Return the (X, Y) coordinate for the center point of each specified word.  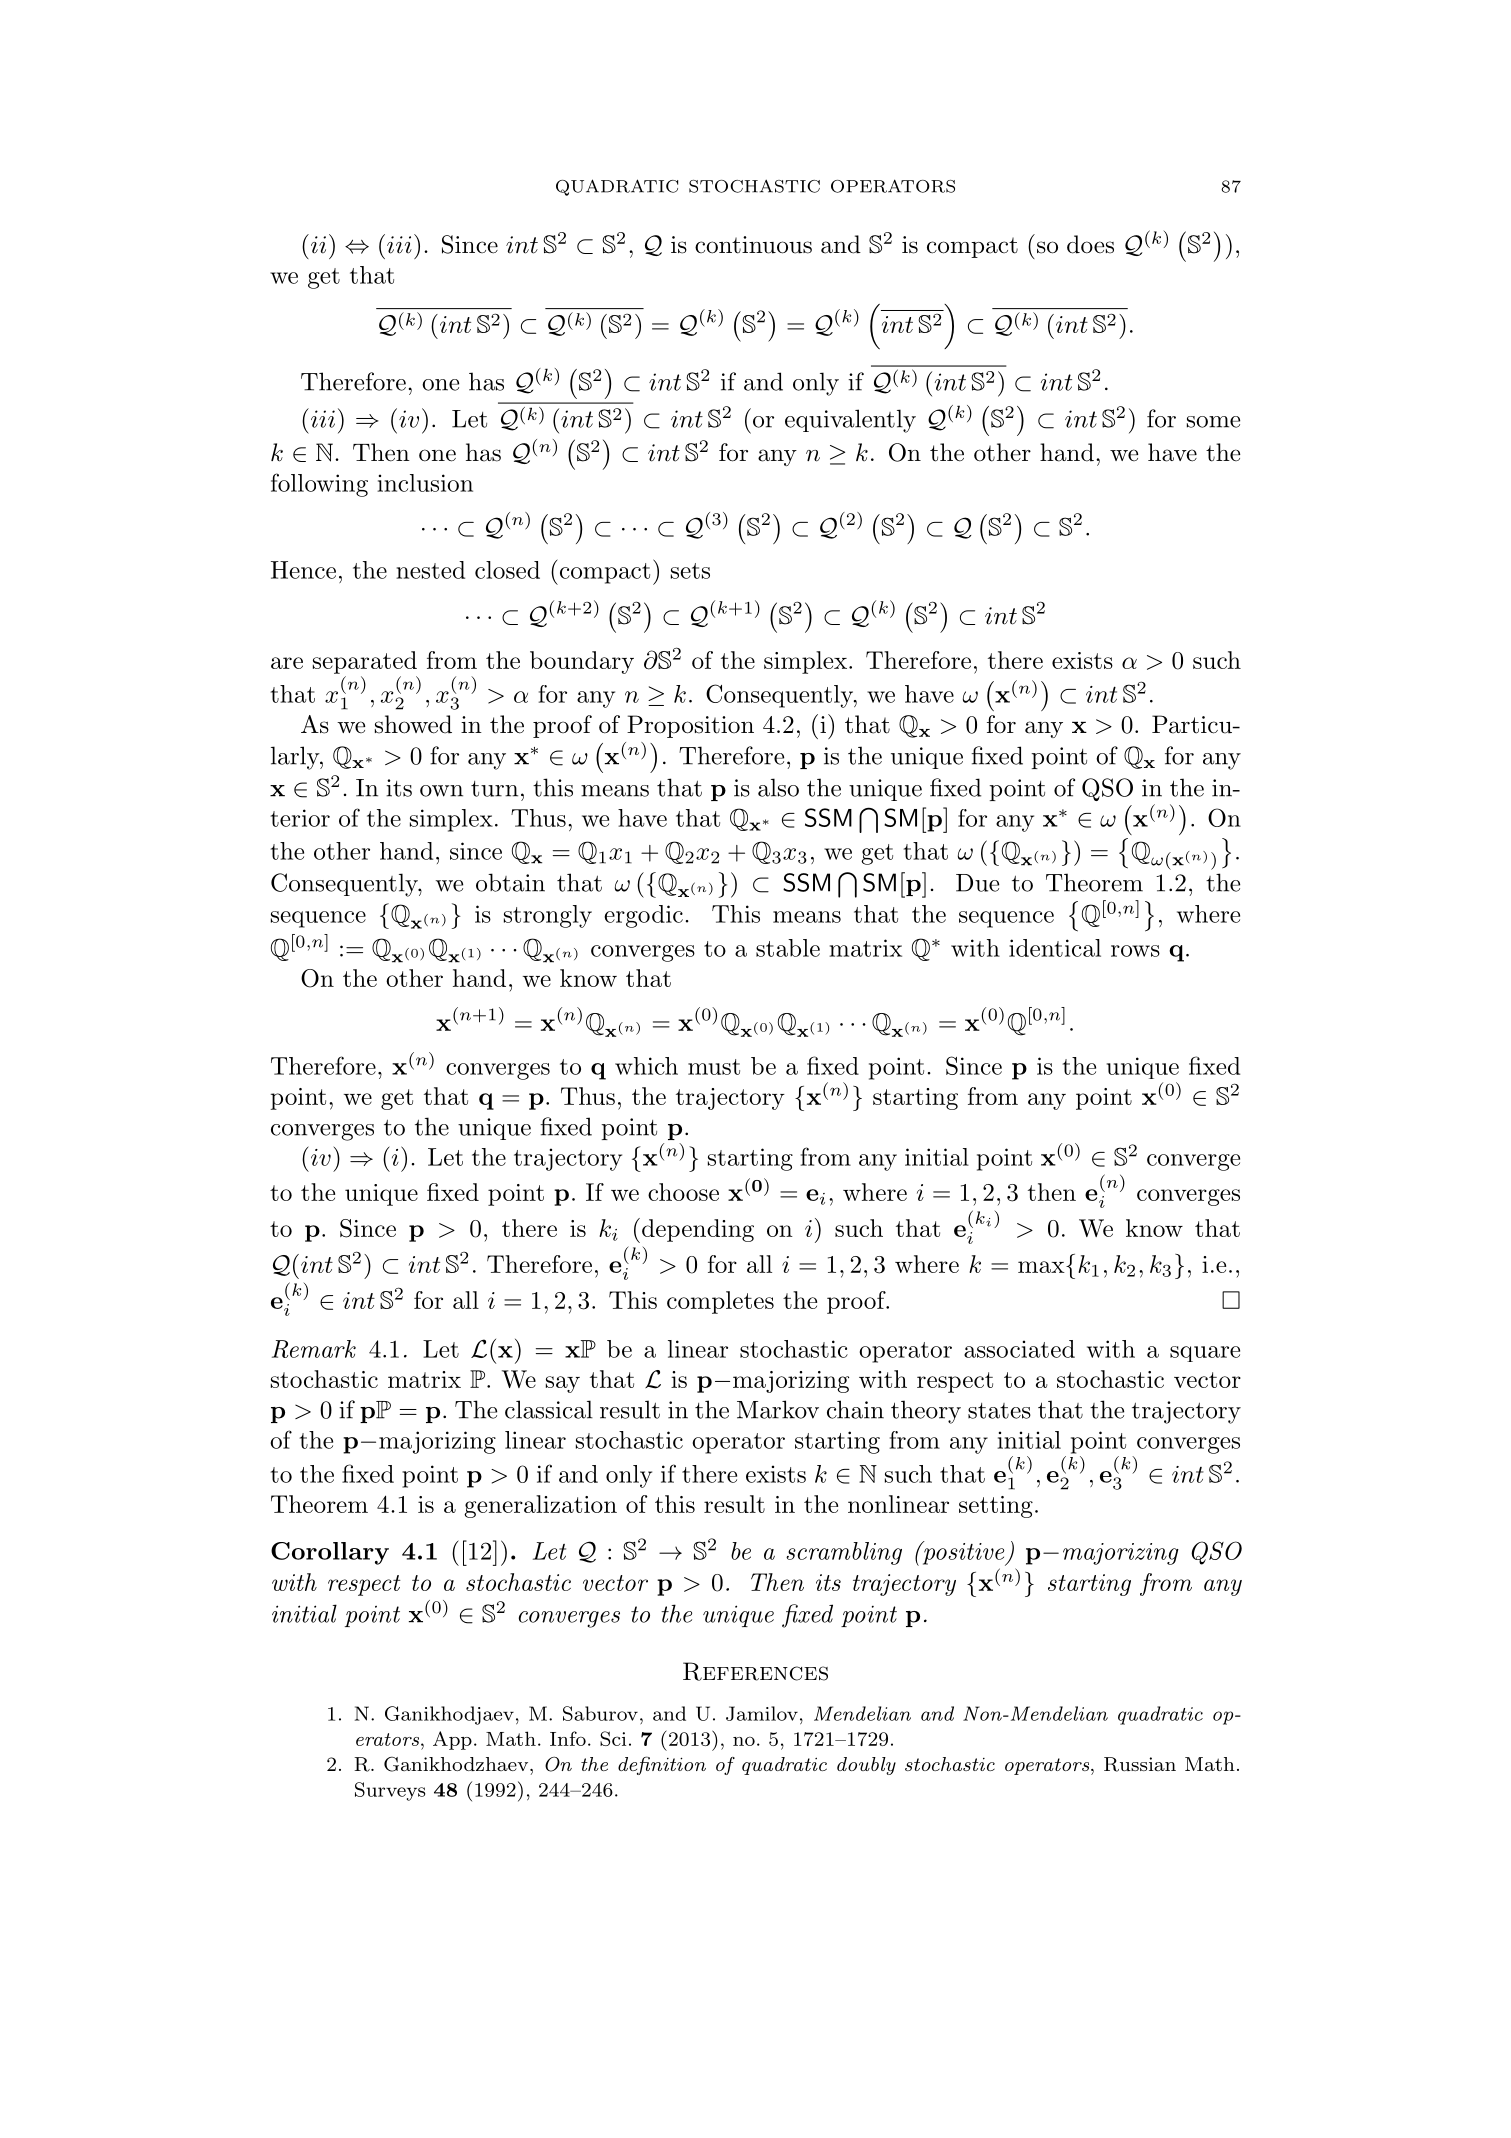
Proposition (690, 726)
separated (365, 662)
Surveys (390, 1791)
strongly (548, 916)
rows (1135, 951)
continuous (753, 245)
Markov (778, 1409)
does (1090, 244)
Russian (1140, 1764)
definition (662, 1765)
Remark (314, 1349)
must (714, 1067)
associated (1019, 1349)
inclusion (425, 483)
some (1213, 422)
